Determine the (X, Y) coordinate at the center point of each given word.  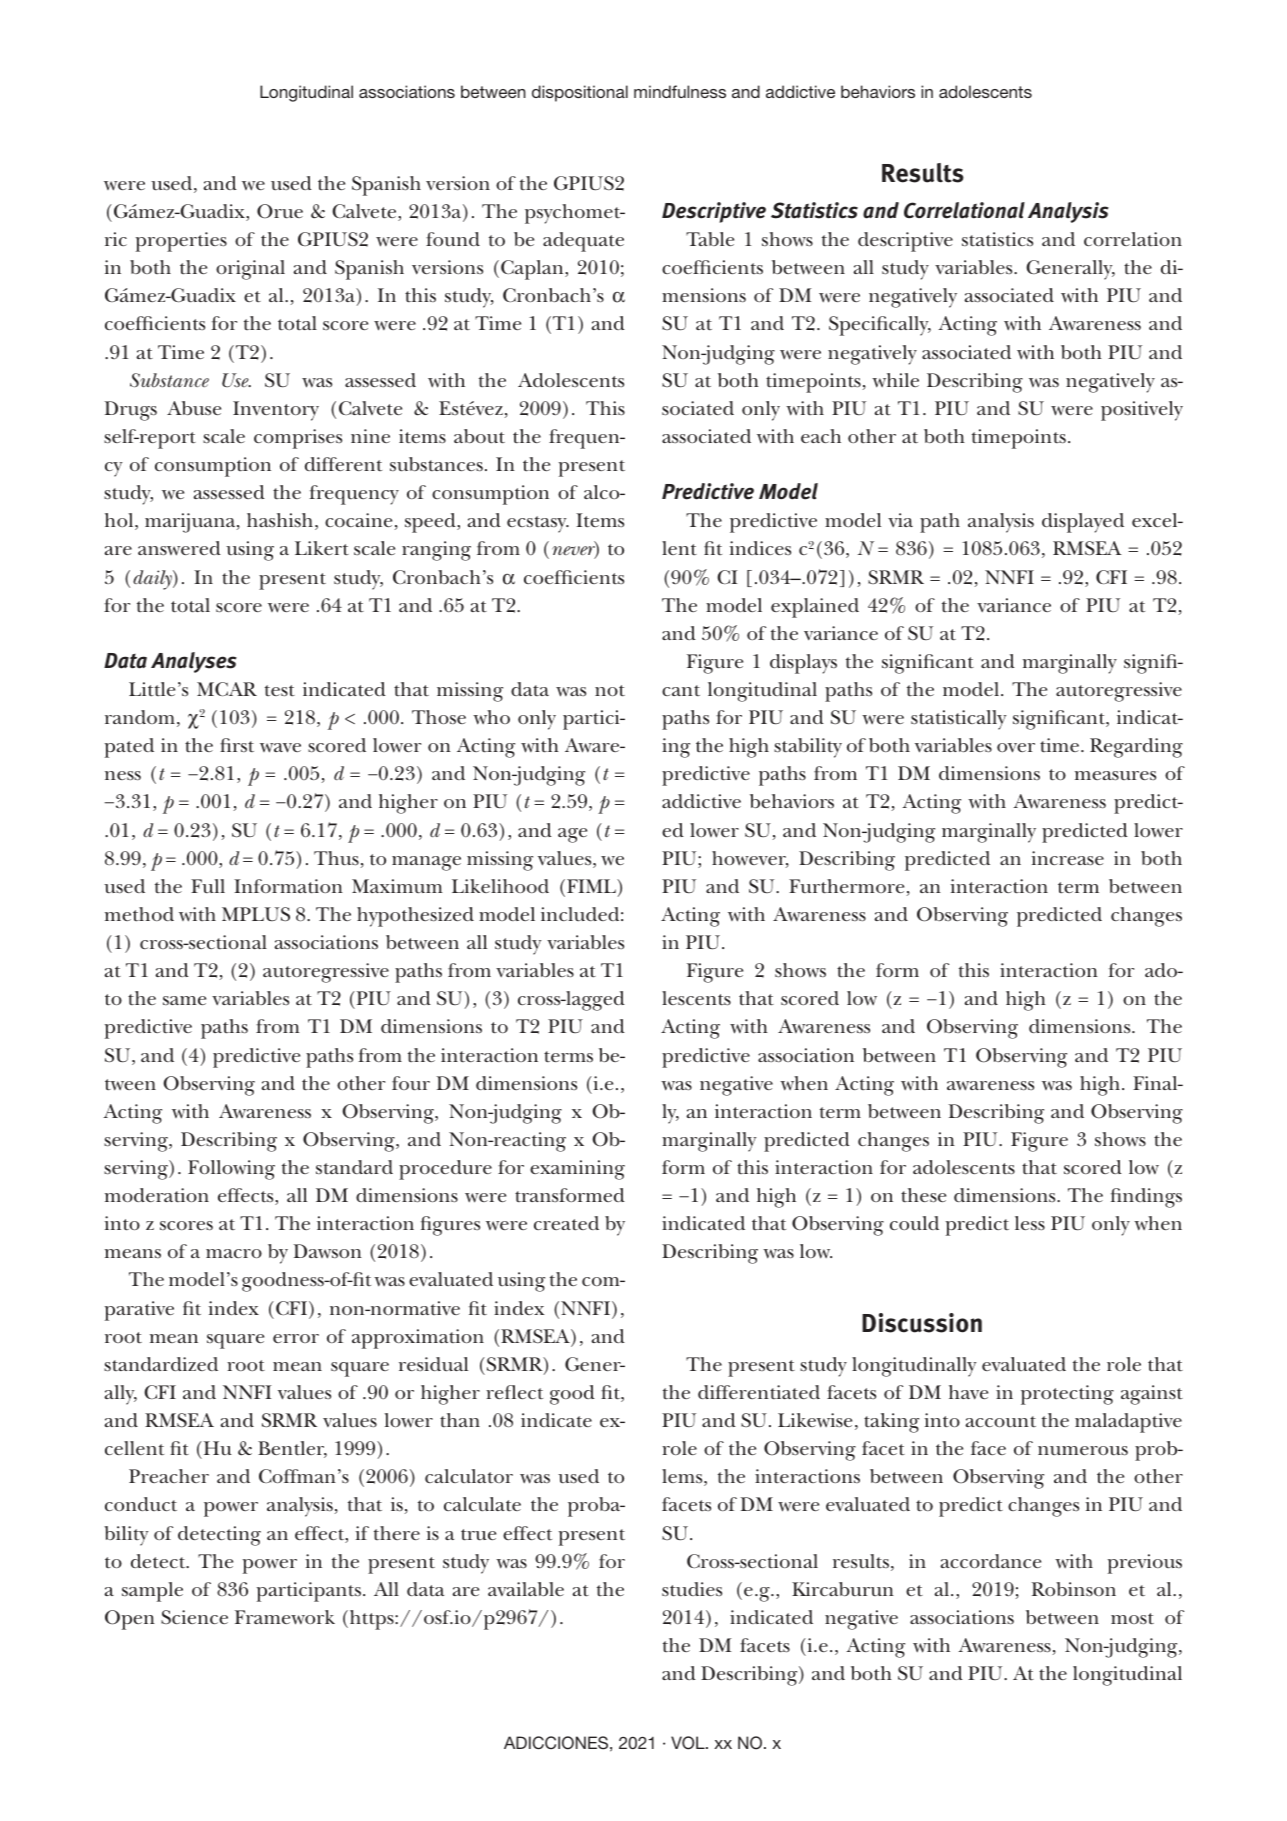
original (250, 270)
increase (1068, 858)
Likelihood (500, 886)
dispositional (580, 93)
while (895, 380)
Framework (285, 1617)
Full (208, 886)
